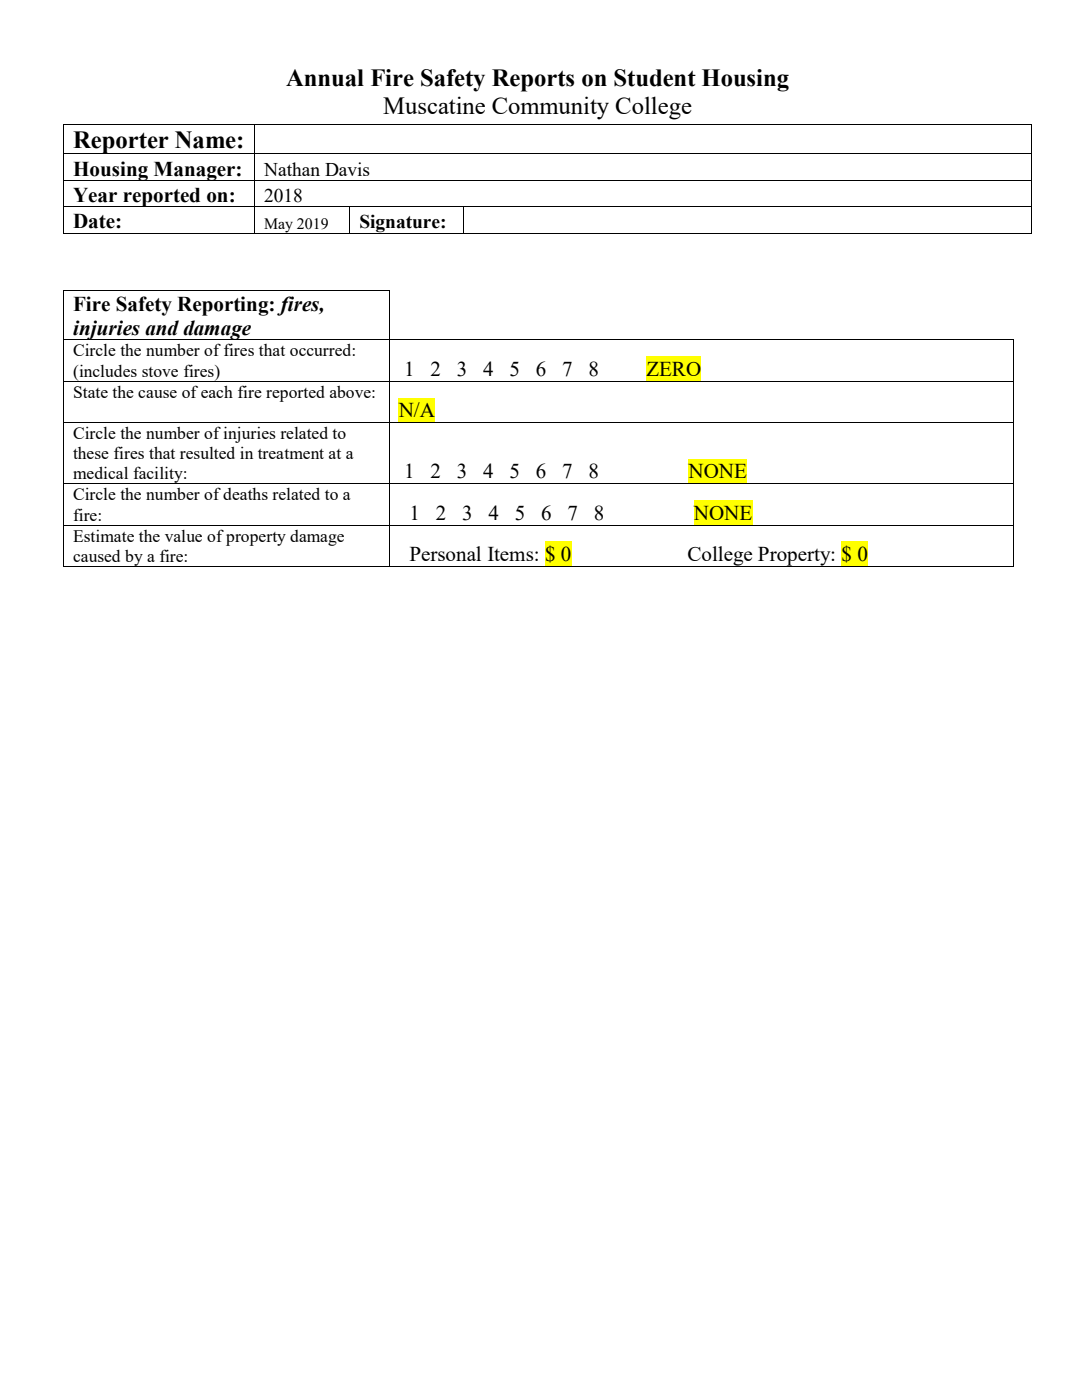 This document has width=1075, height=1391. What do you see at coordinates (325, 78) in the document?
I see `Annual` at bounding box center [325, 78].
